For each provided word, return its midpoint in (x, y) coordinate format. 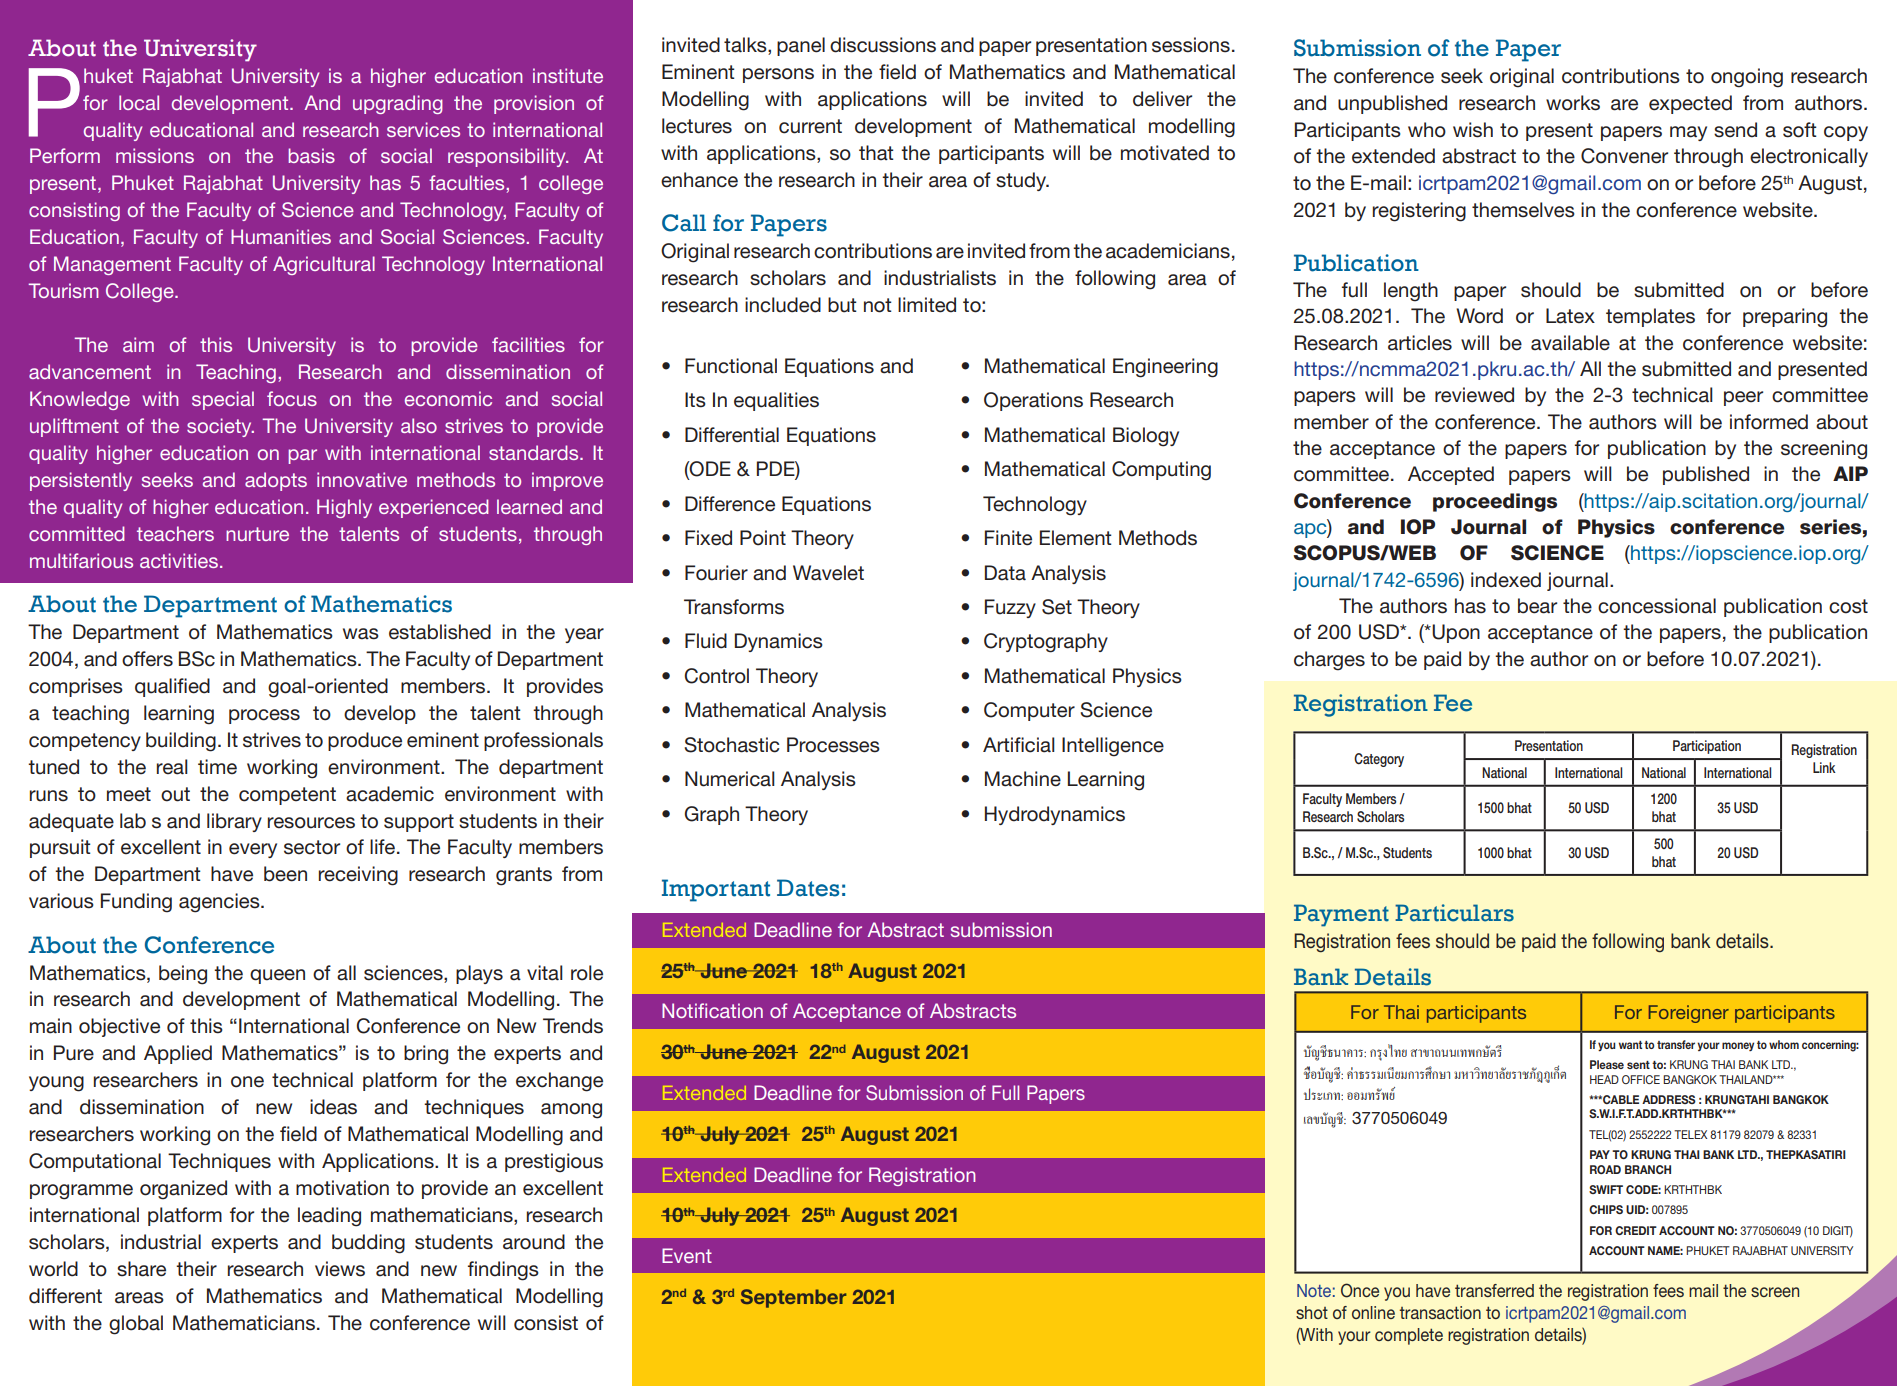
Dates (808, 888)
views (340, 1269)
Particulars (1454, 913)
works (1573, 103)
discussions (883, 45)
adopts (276, 481)
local (139, 102)
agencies (220, 903)
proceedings (1495, 502)
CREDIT (1636, 1230)
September (794, 1298)
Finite (1008, 538)
